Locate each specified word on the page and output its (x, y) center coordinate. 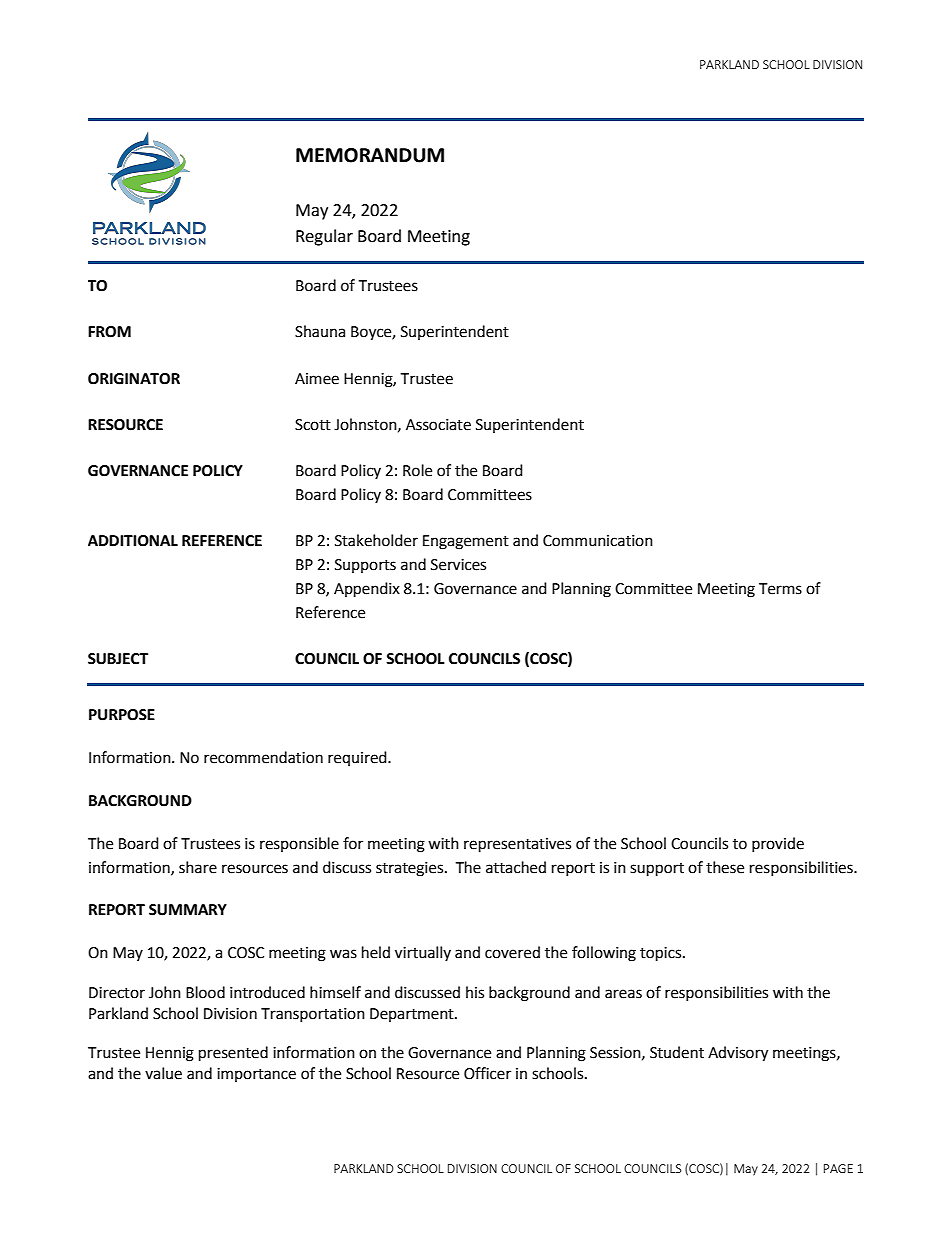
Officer (487, 1073)
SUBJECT (118, 659)
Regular (324, 237)
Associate (438, 425)
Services (458, 565)
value (163, 1073)
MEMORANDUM (370, 155)
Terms (780, 589)
